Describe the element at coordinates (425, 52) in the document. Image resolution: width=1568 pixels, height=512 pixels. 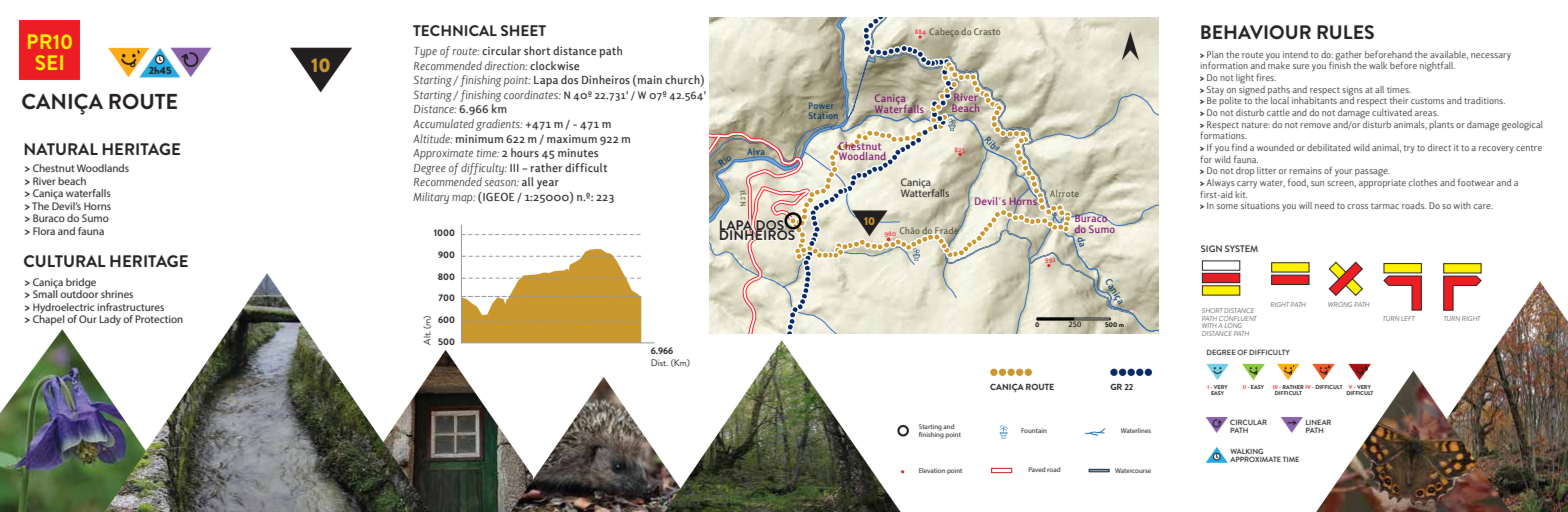
I see `Type` at that location.
